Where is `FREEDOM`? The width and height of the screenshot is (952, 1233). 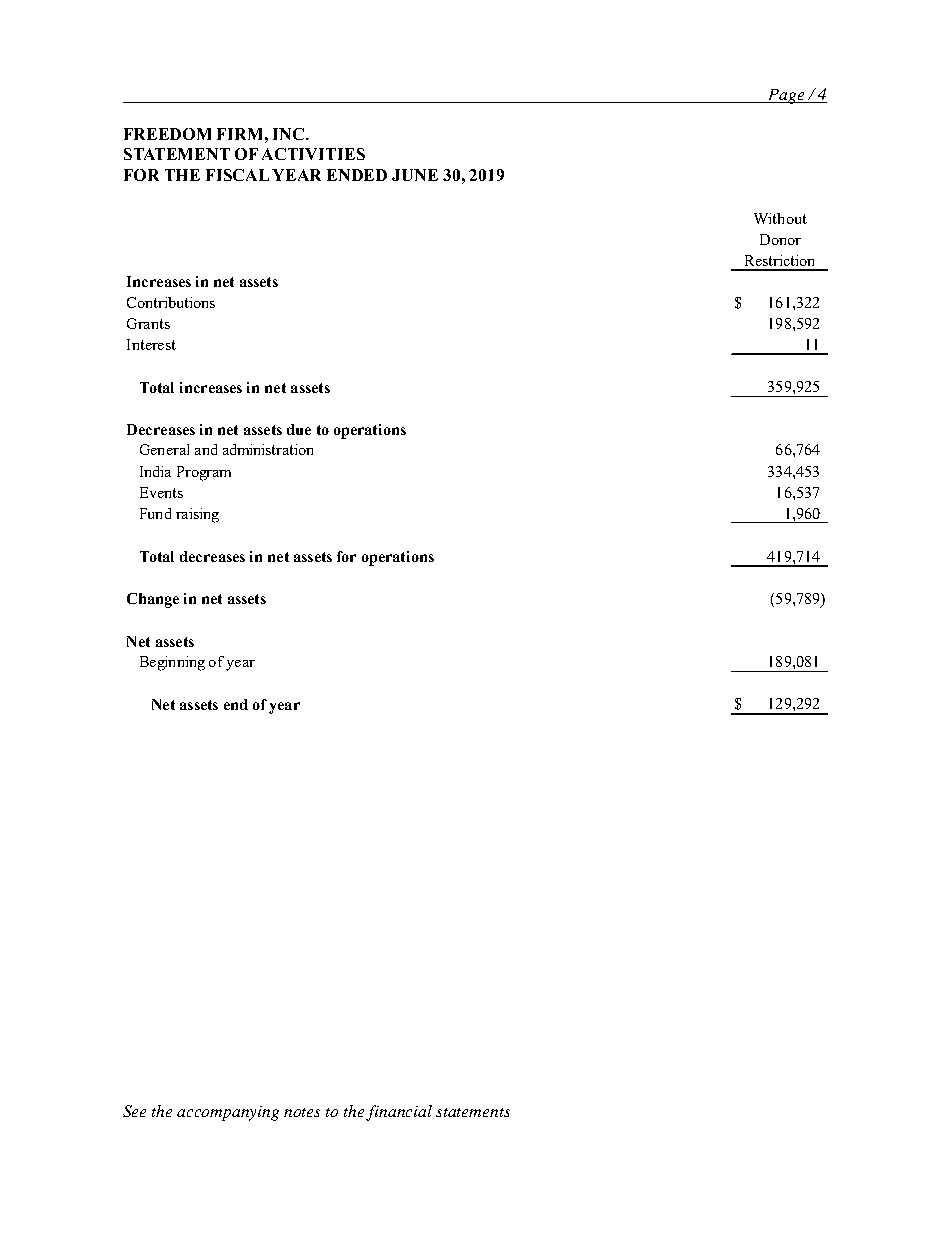 FREEDOM is located at coordinates (167, 134).
